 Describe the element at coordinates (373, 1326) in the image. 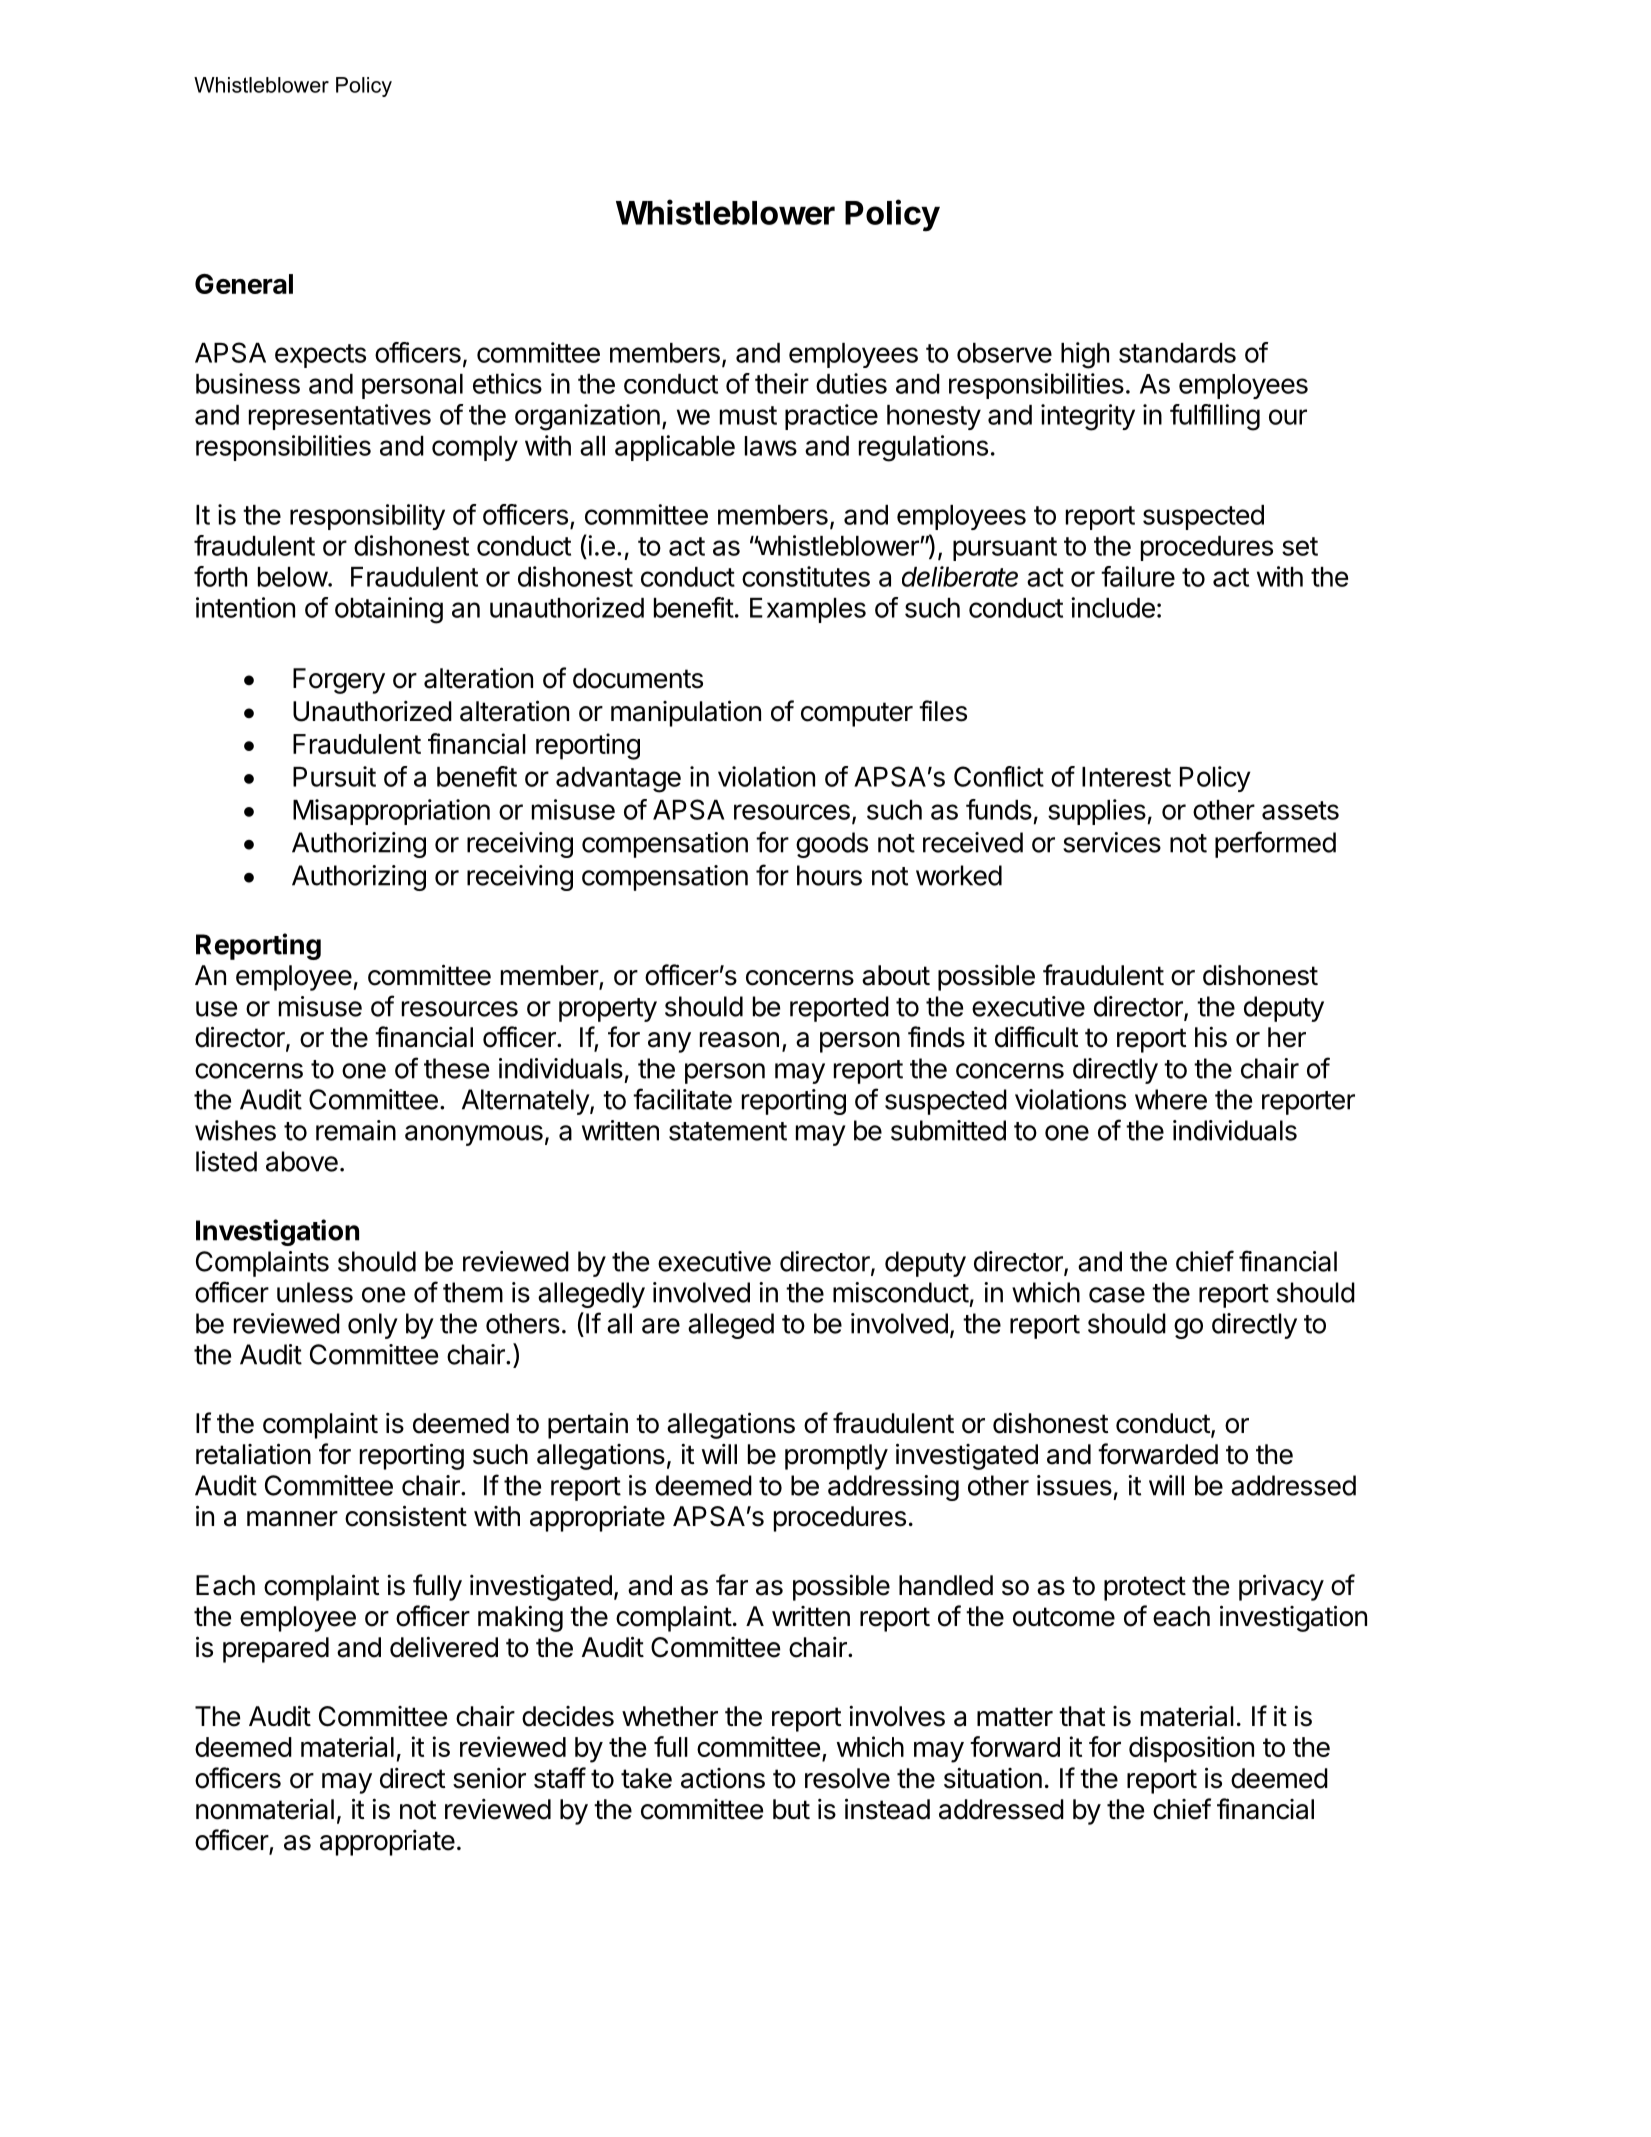

I see `only` at that location.
